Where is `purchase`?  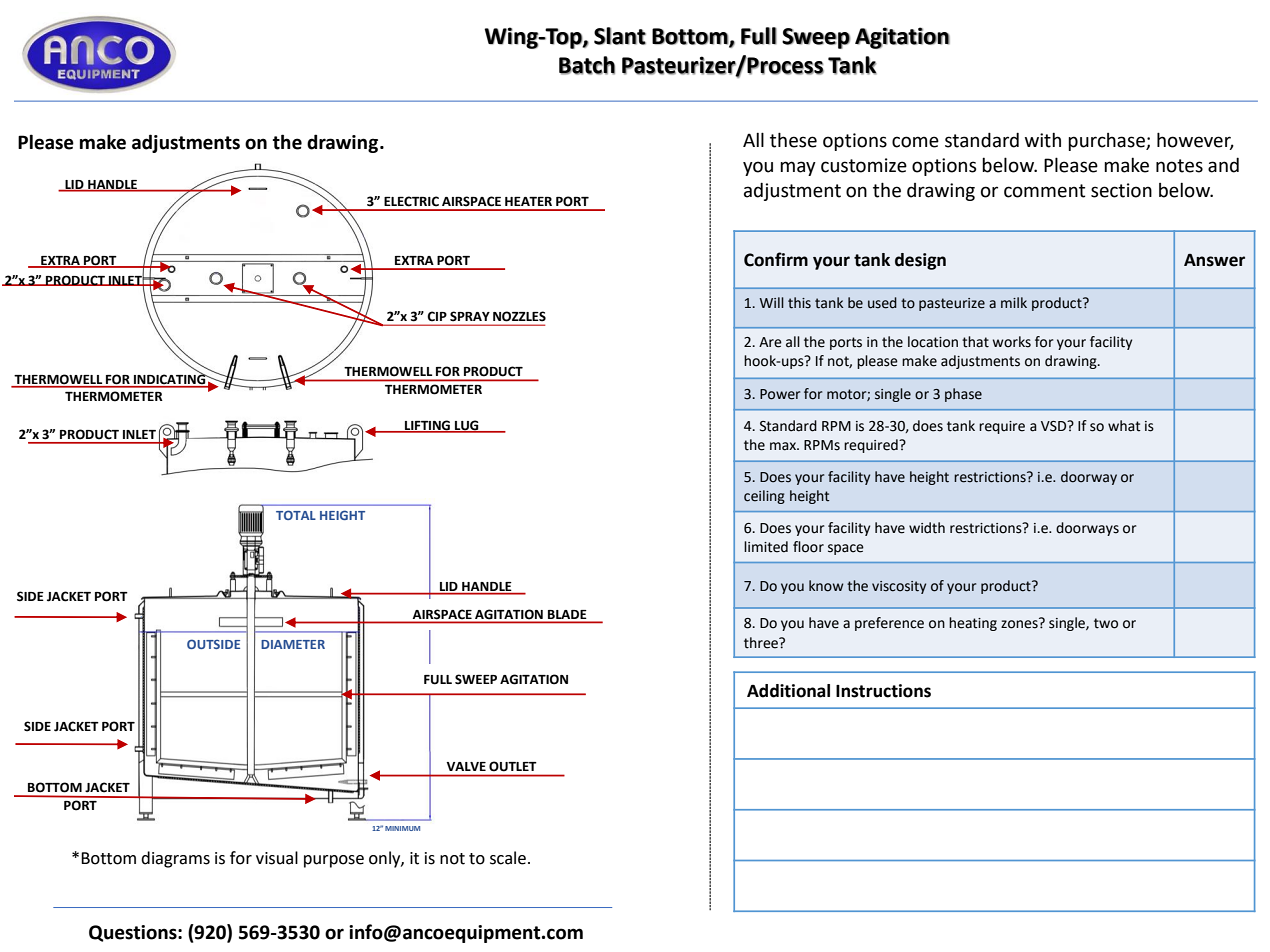 purchase is located at coordinates (1107, 142).
